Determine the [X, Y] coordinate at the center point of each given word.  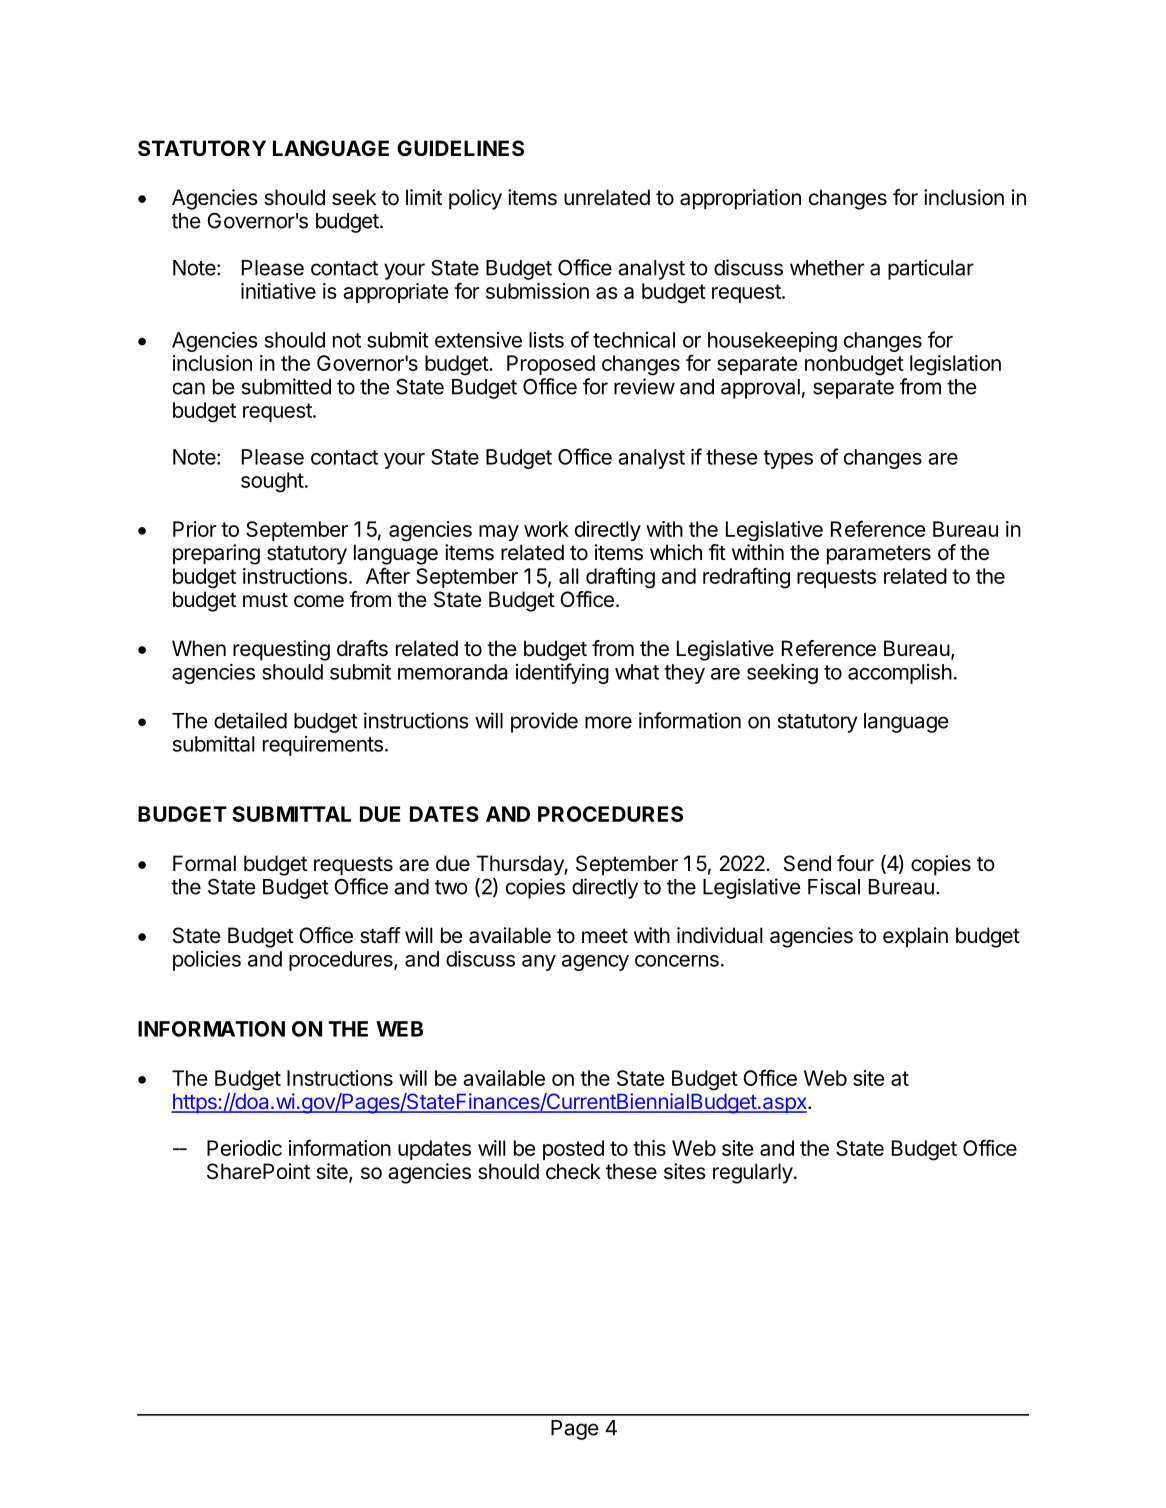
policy [475, 199]
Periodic [244, 1148]
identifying [562, 673]
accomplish [900, 674]
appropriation [740, 199]
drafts [362, 648]
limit [424, 197]
